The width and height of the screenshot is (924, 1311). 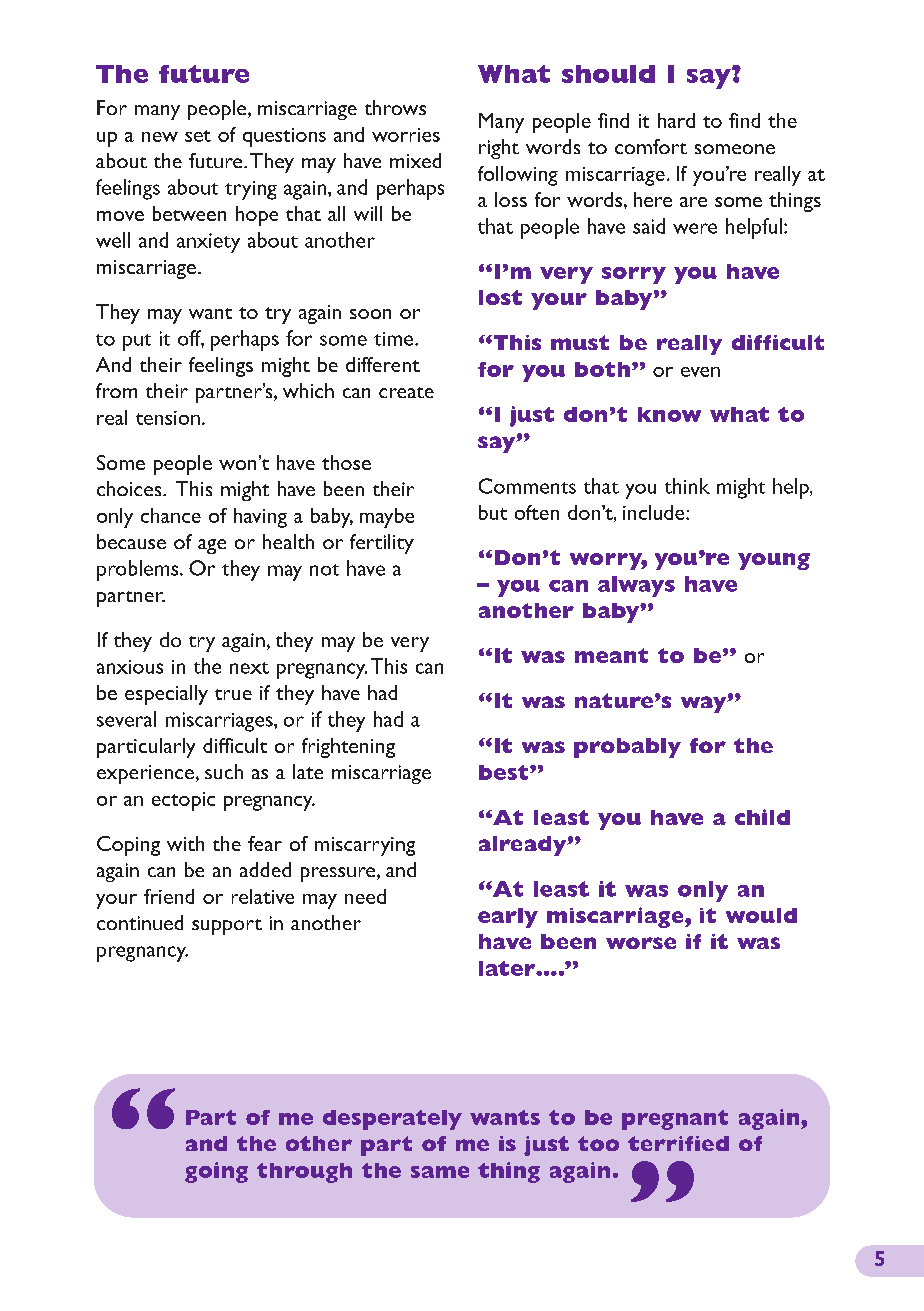 What do you see at coordinates (395, 107) in the screenshot?
I see `throws` at bounding box center [395, 107].
